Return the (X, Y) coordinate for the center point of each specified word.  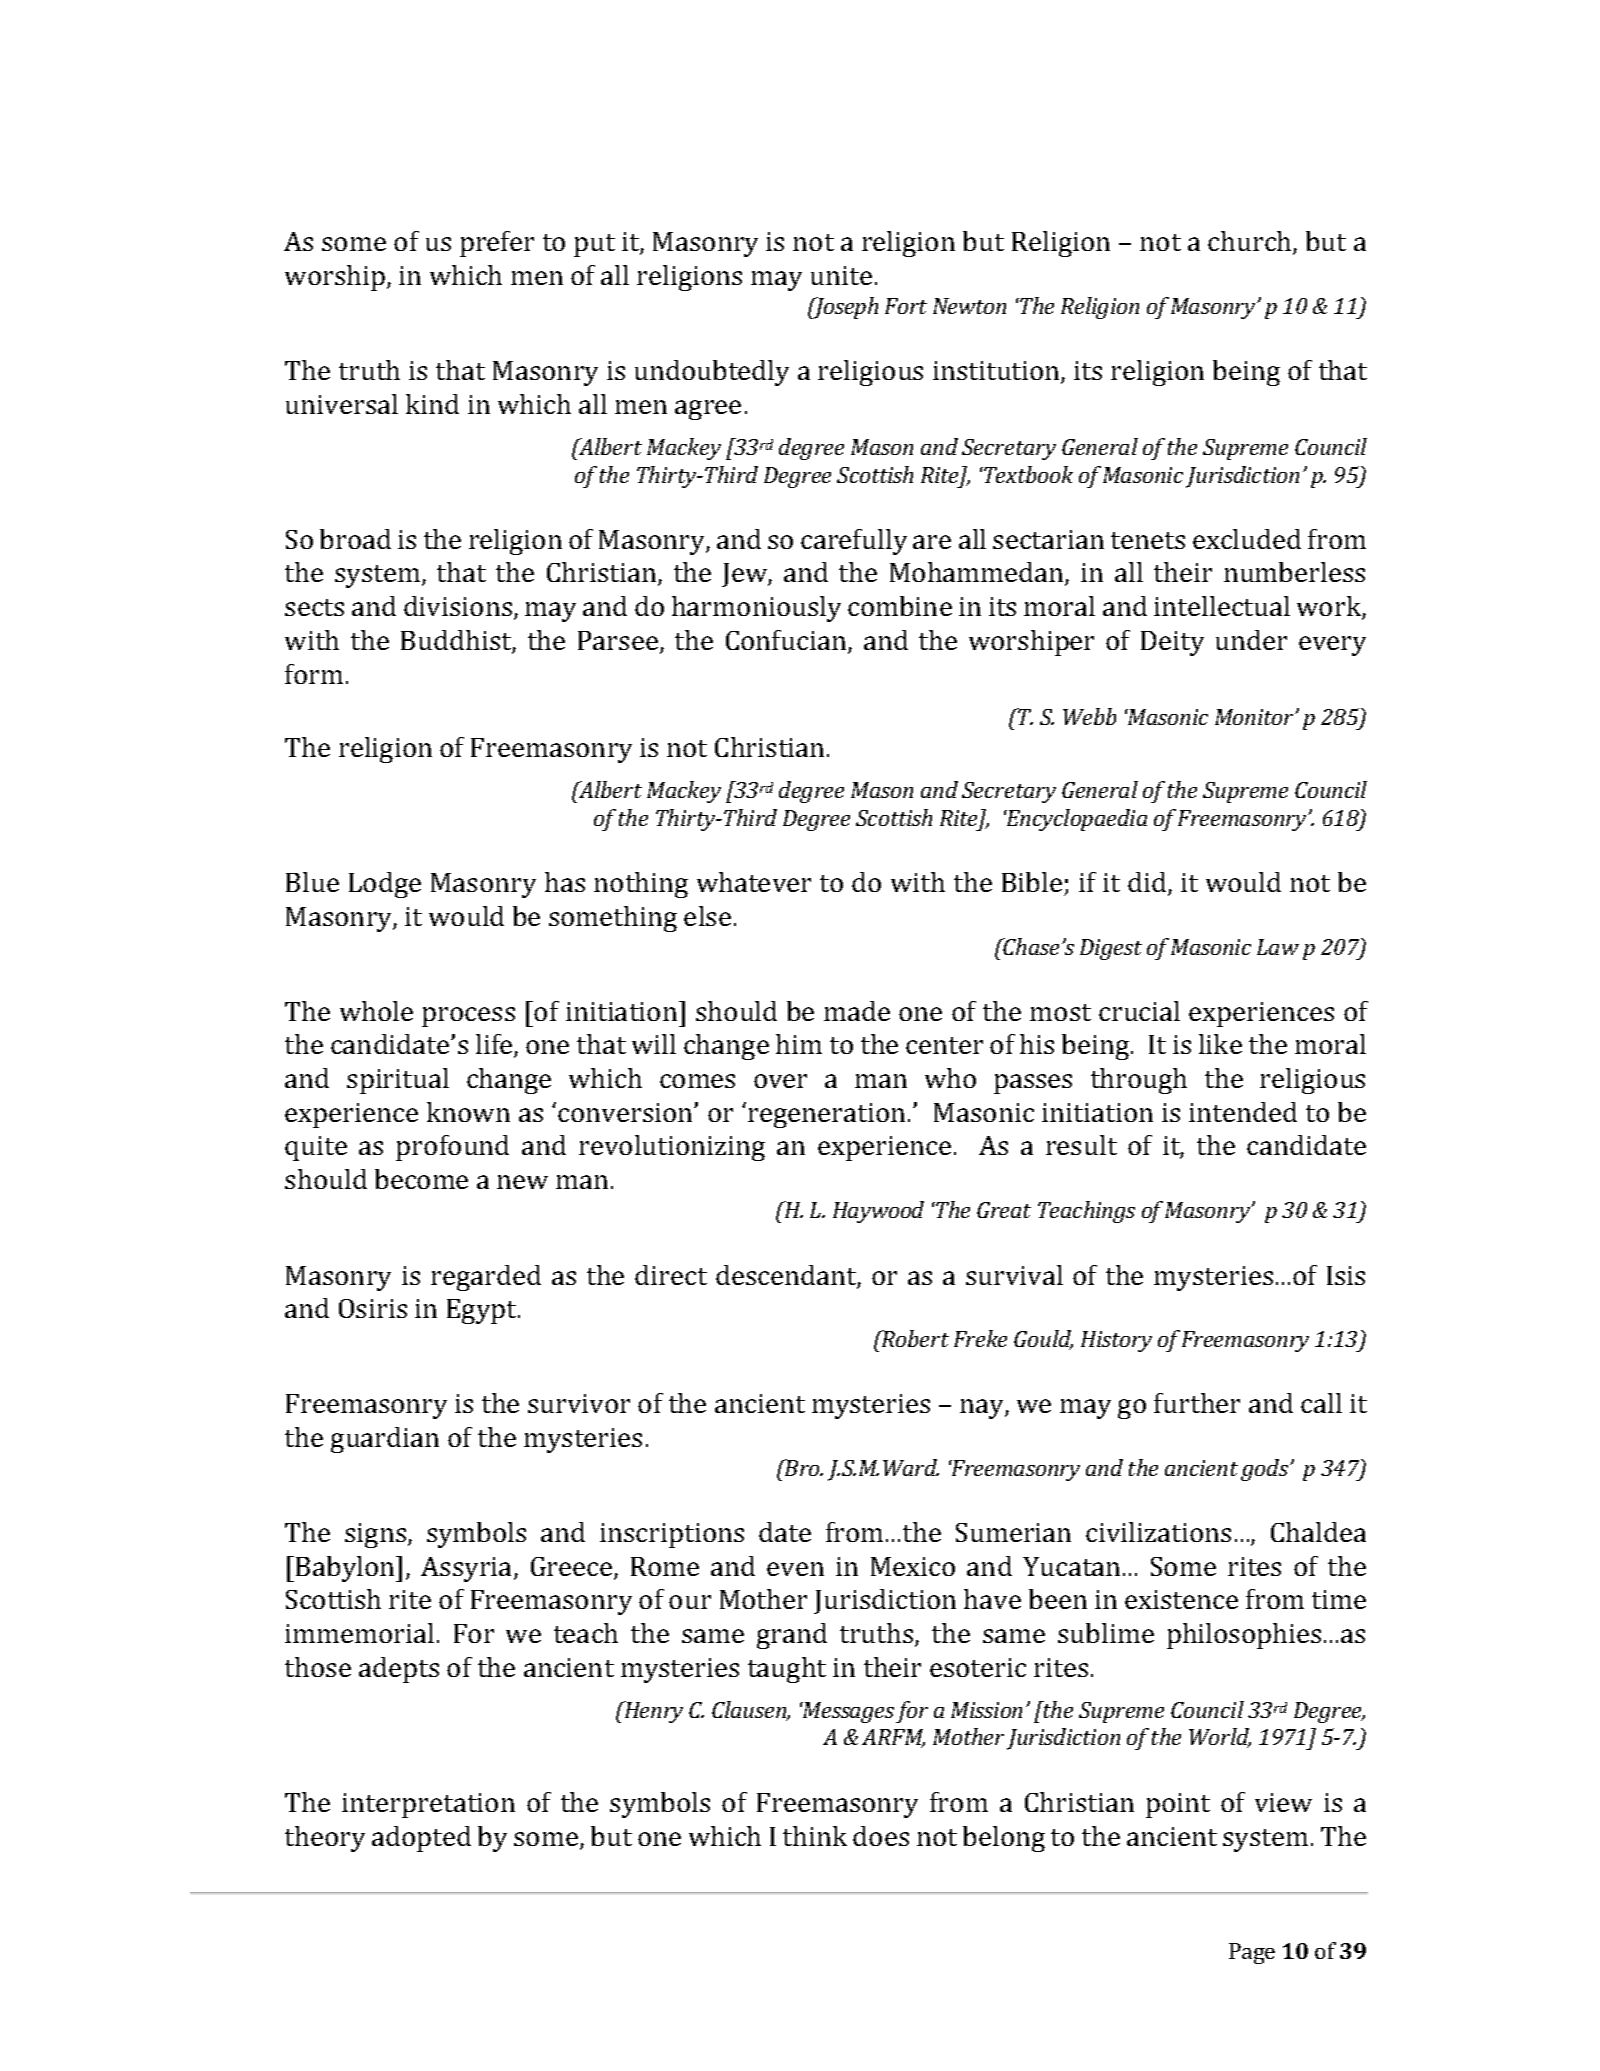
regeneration (826, 1115)
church (1251, 242)
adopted (421, 1839)
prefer (497, 244)
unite (841, 275)
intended (1243, 1112)
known (468, 1112)
